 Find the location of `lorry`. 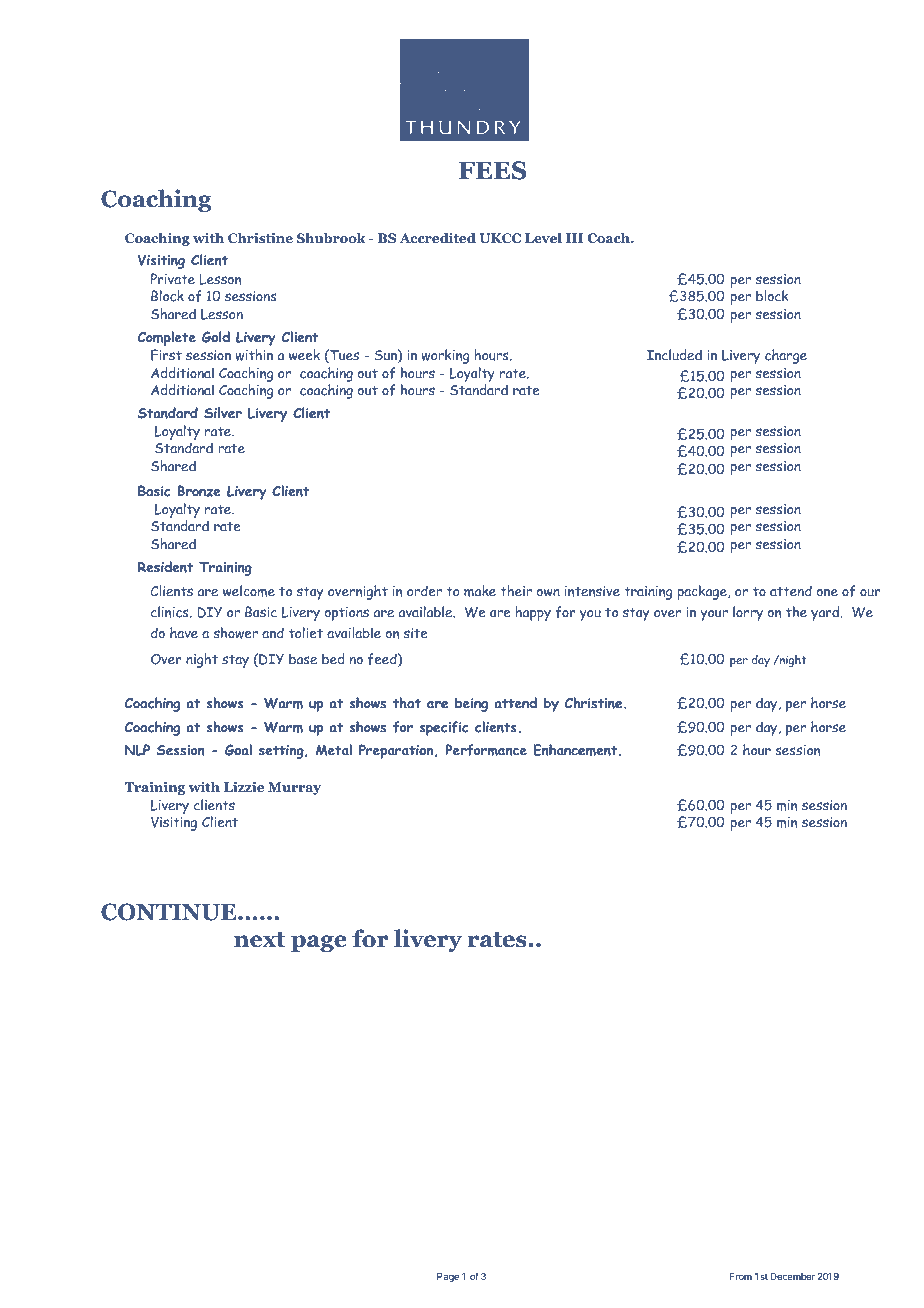

lorry is located at coordinates (748, 613).
